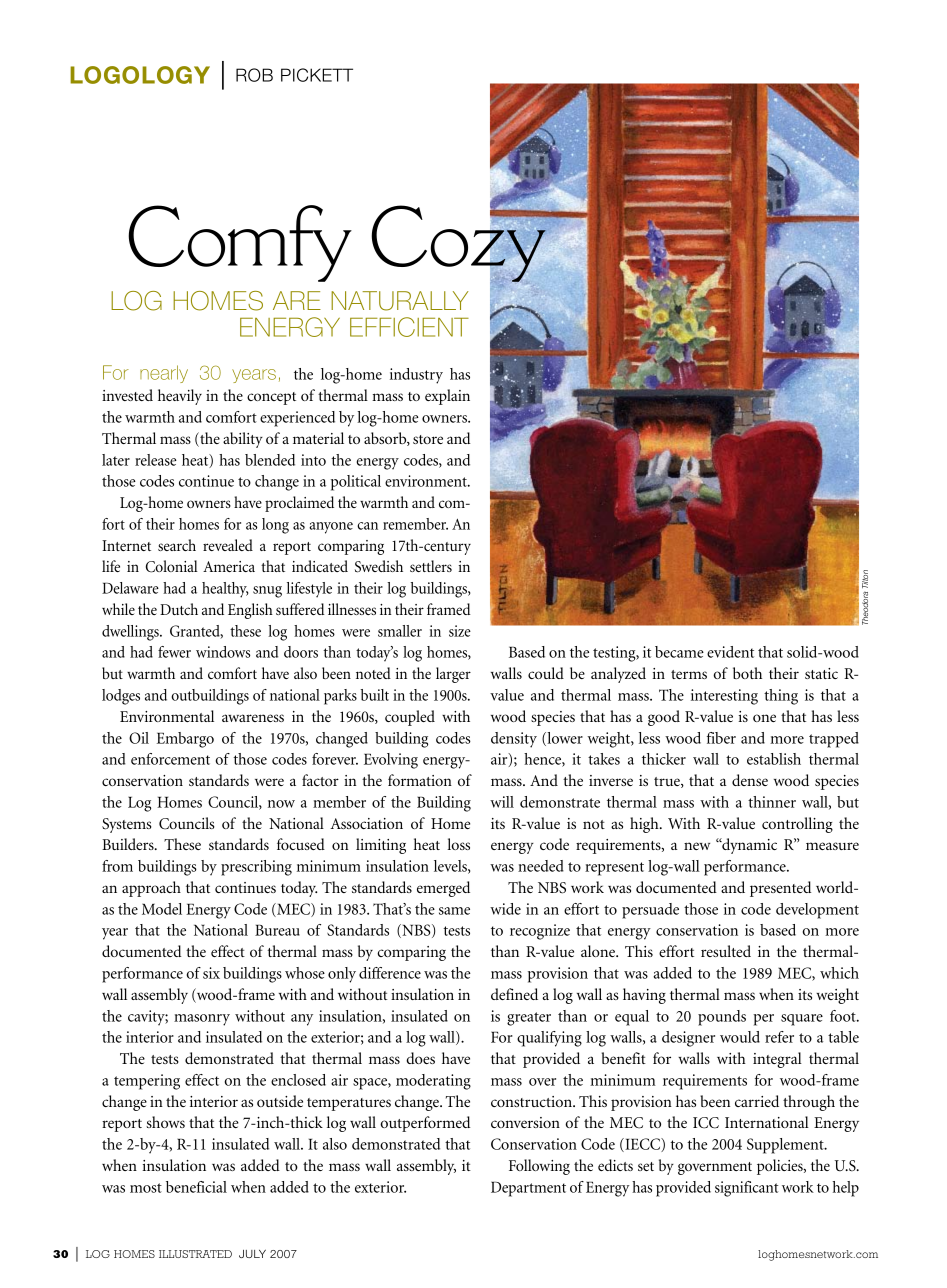 This page has height=1288, width=947. Describe the element at coordinates (256, 868) in the page. I see `prescribing` at that location.
